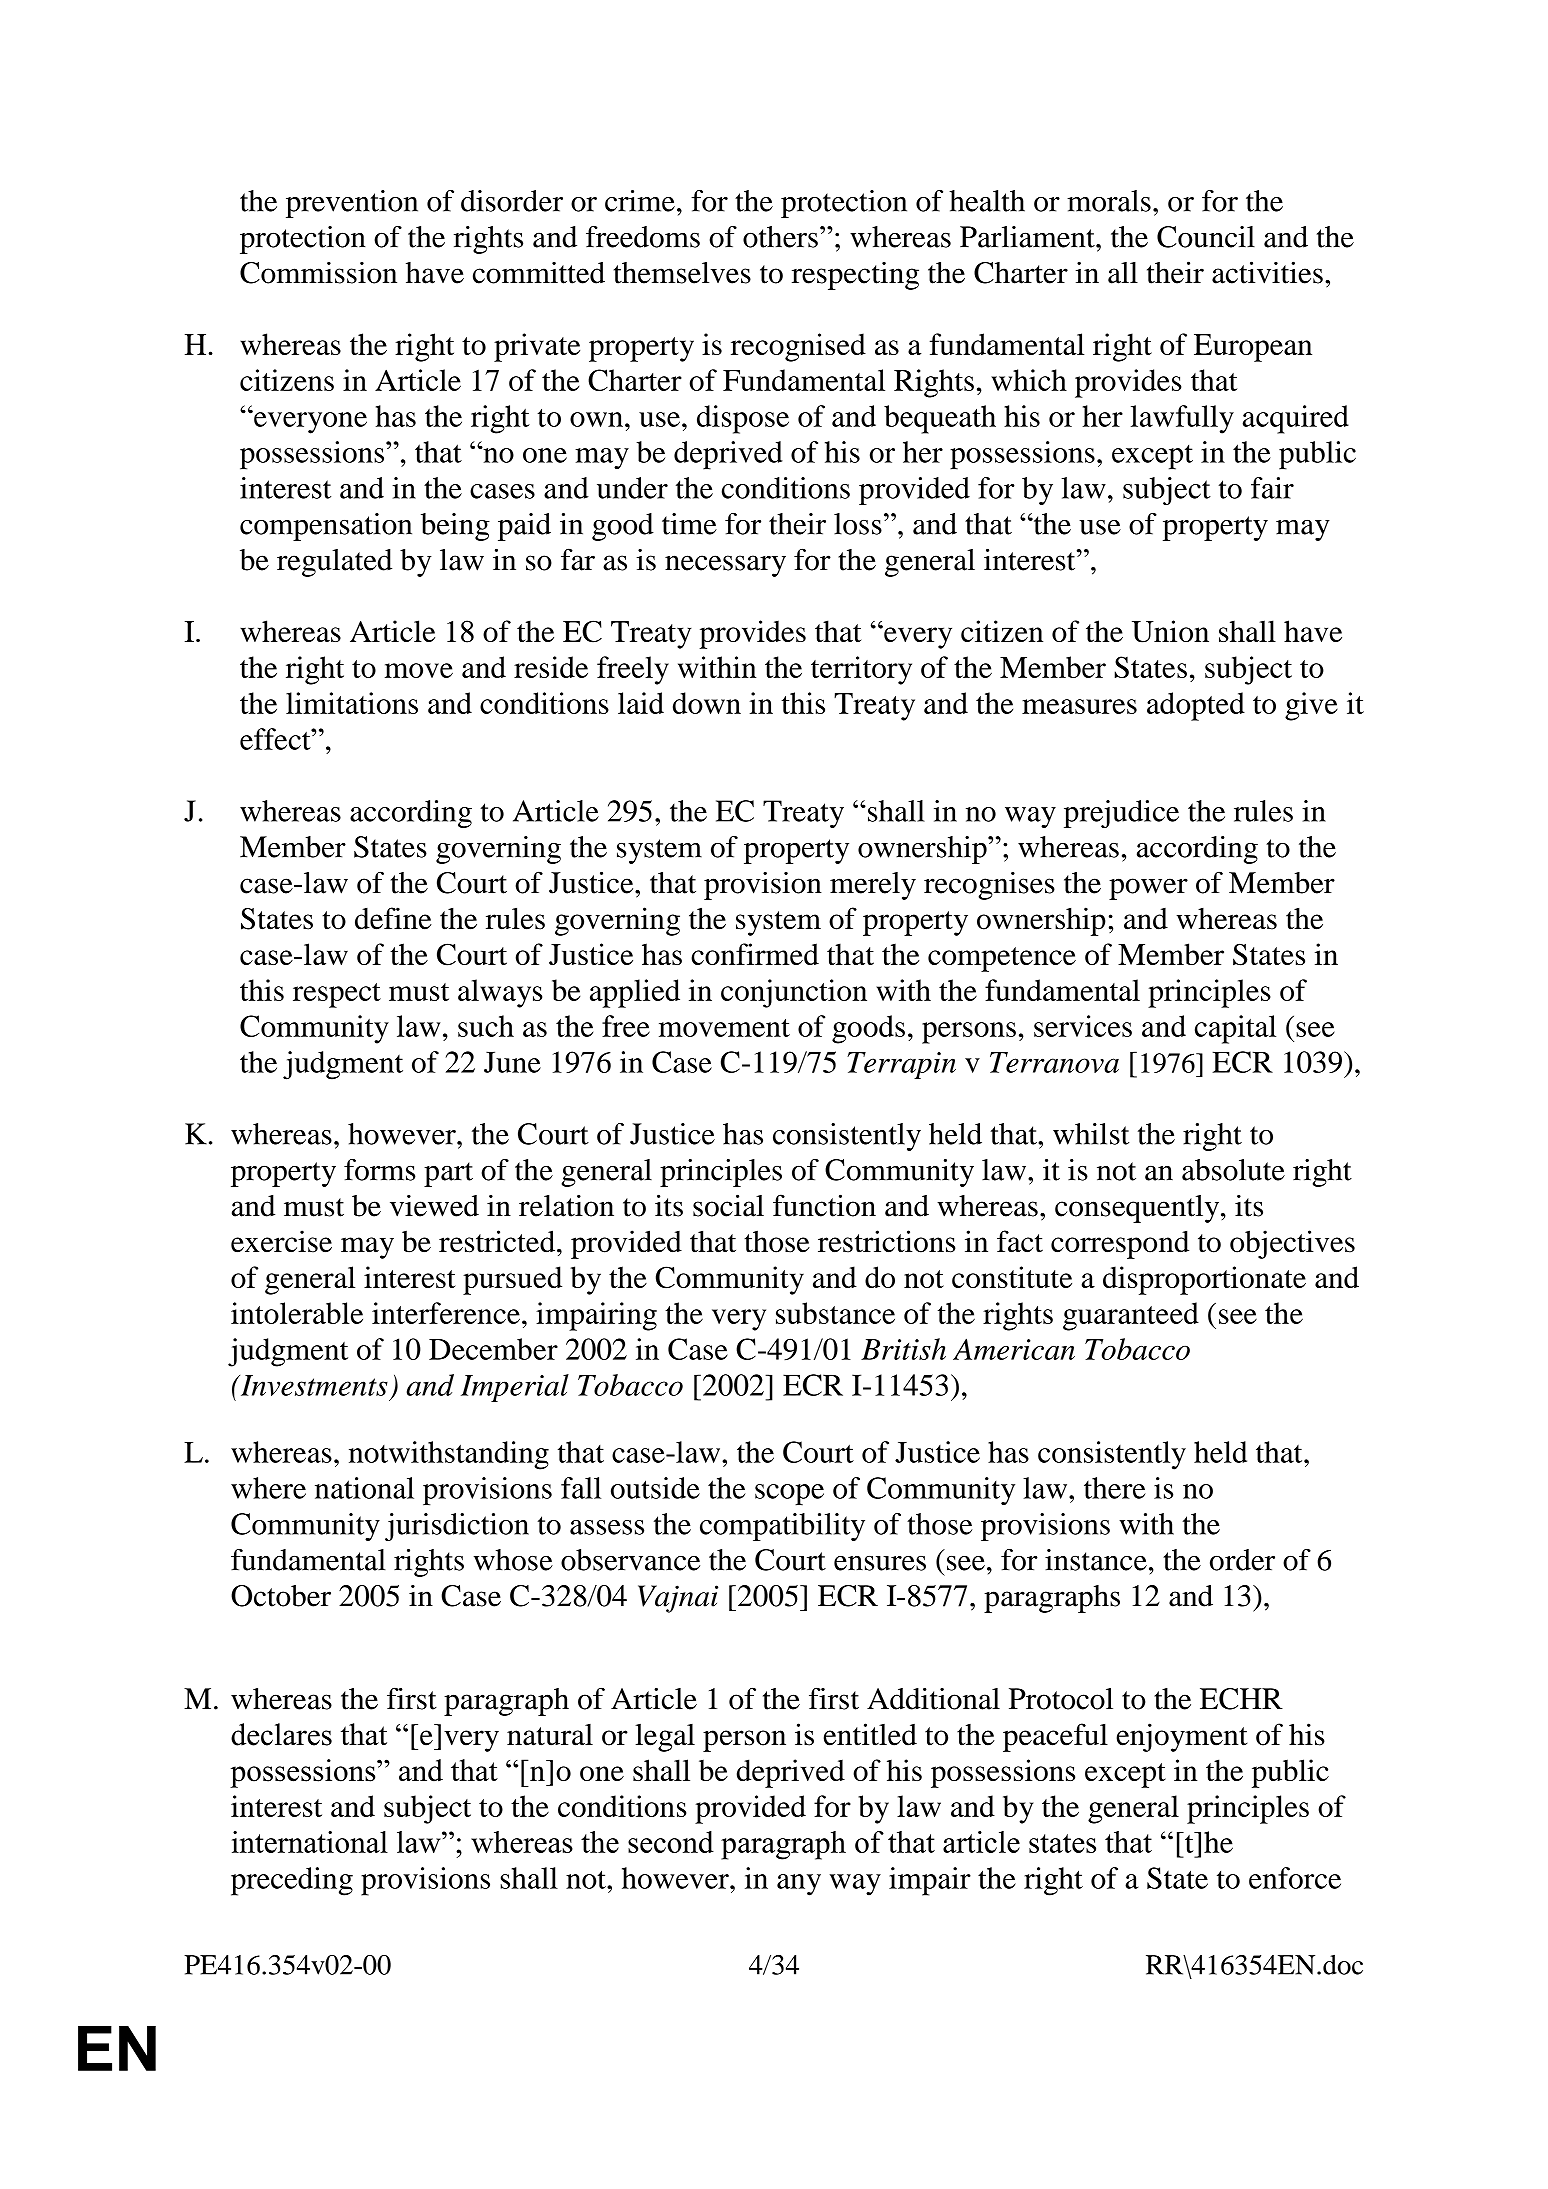 The width and height of the screenshot is (1548, 2189). Describe the element at coordinates (780, 237) in the screenshot. I see `others` at that location.
